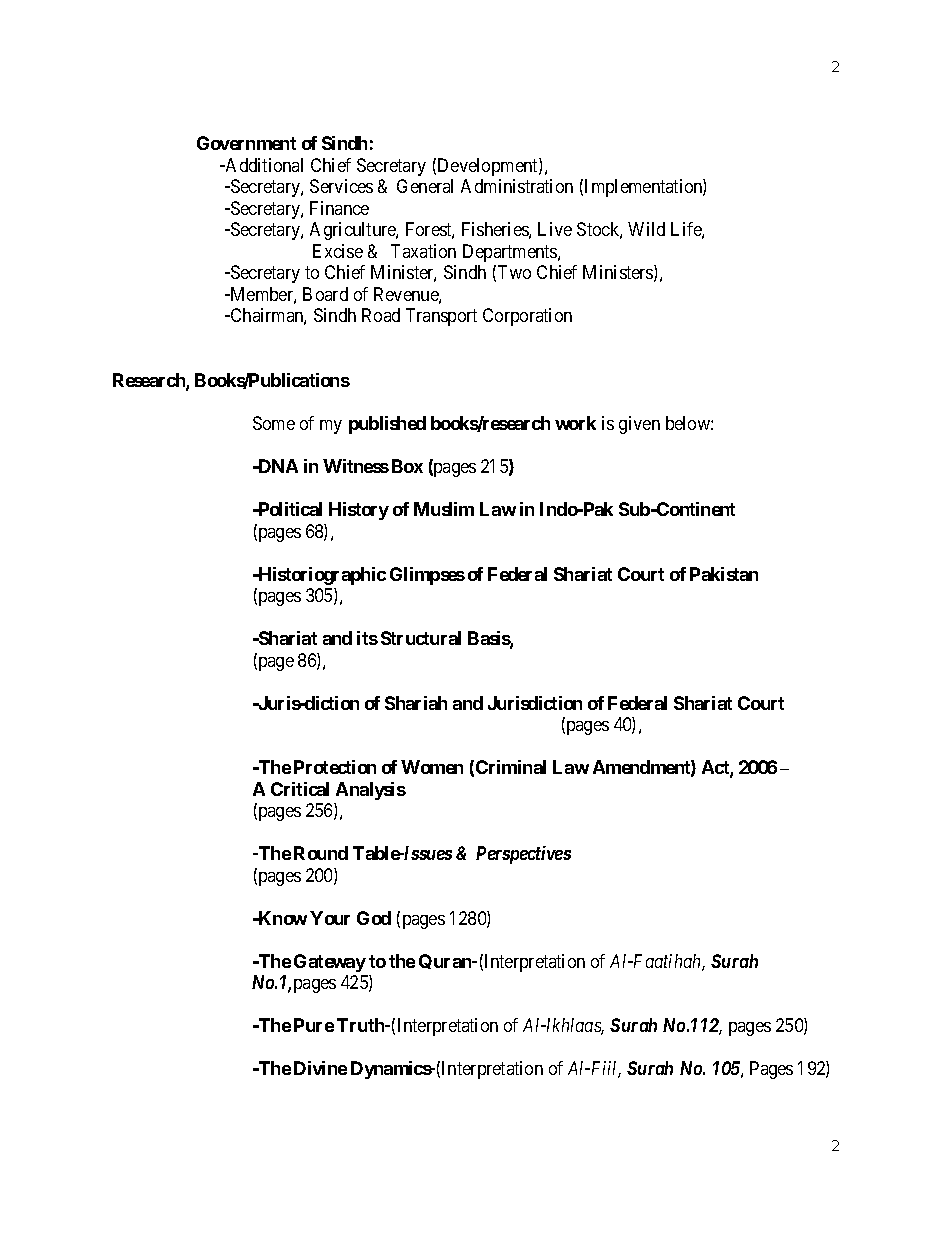  I want to click on Pakistan, so click(724, 574).
